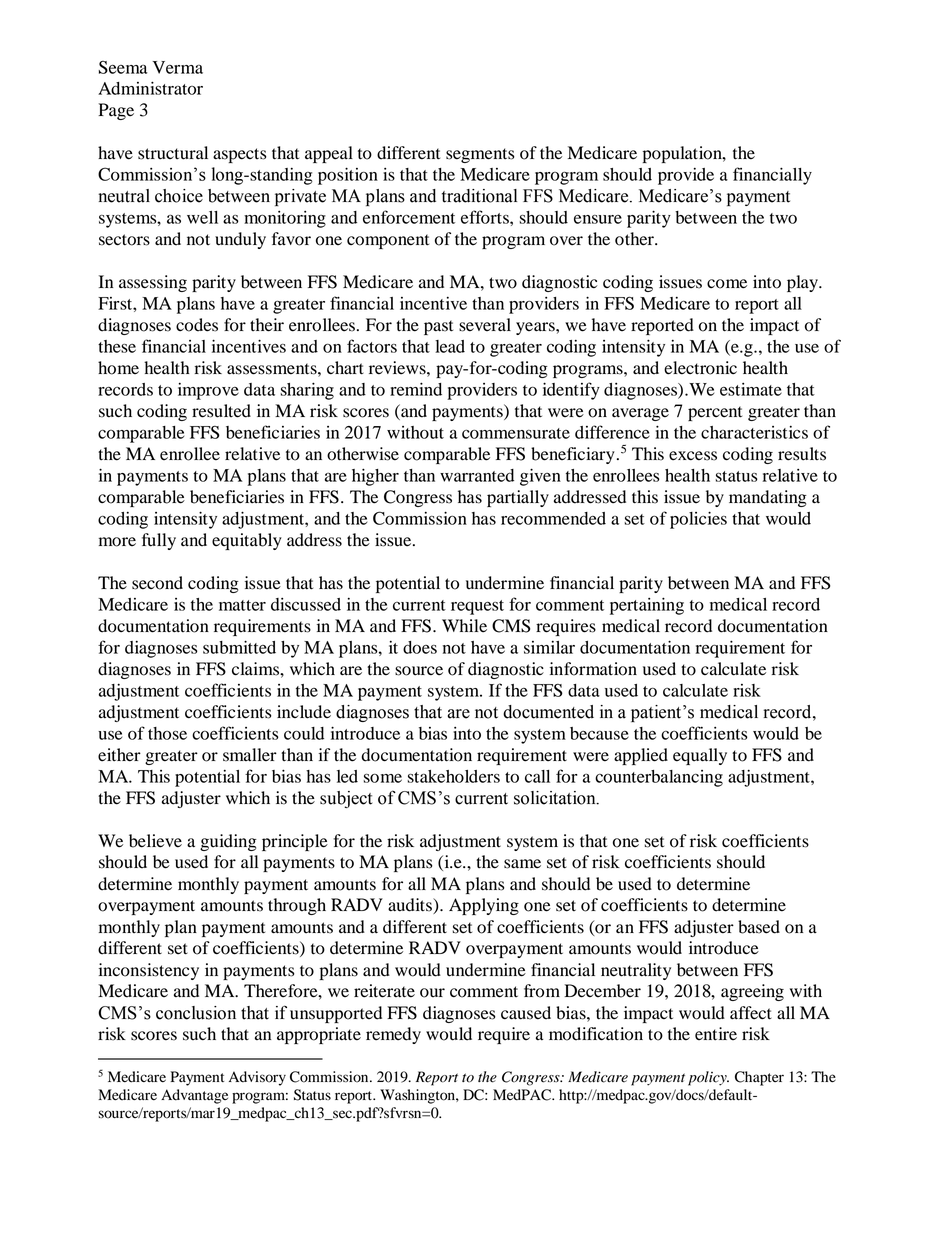  Describe the element at coordinates (700, 756) in the document. I see `equally` at that location.
